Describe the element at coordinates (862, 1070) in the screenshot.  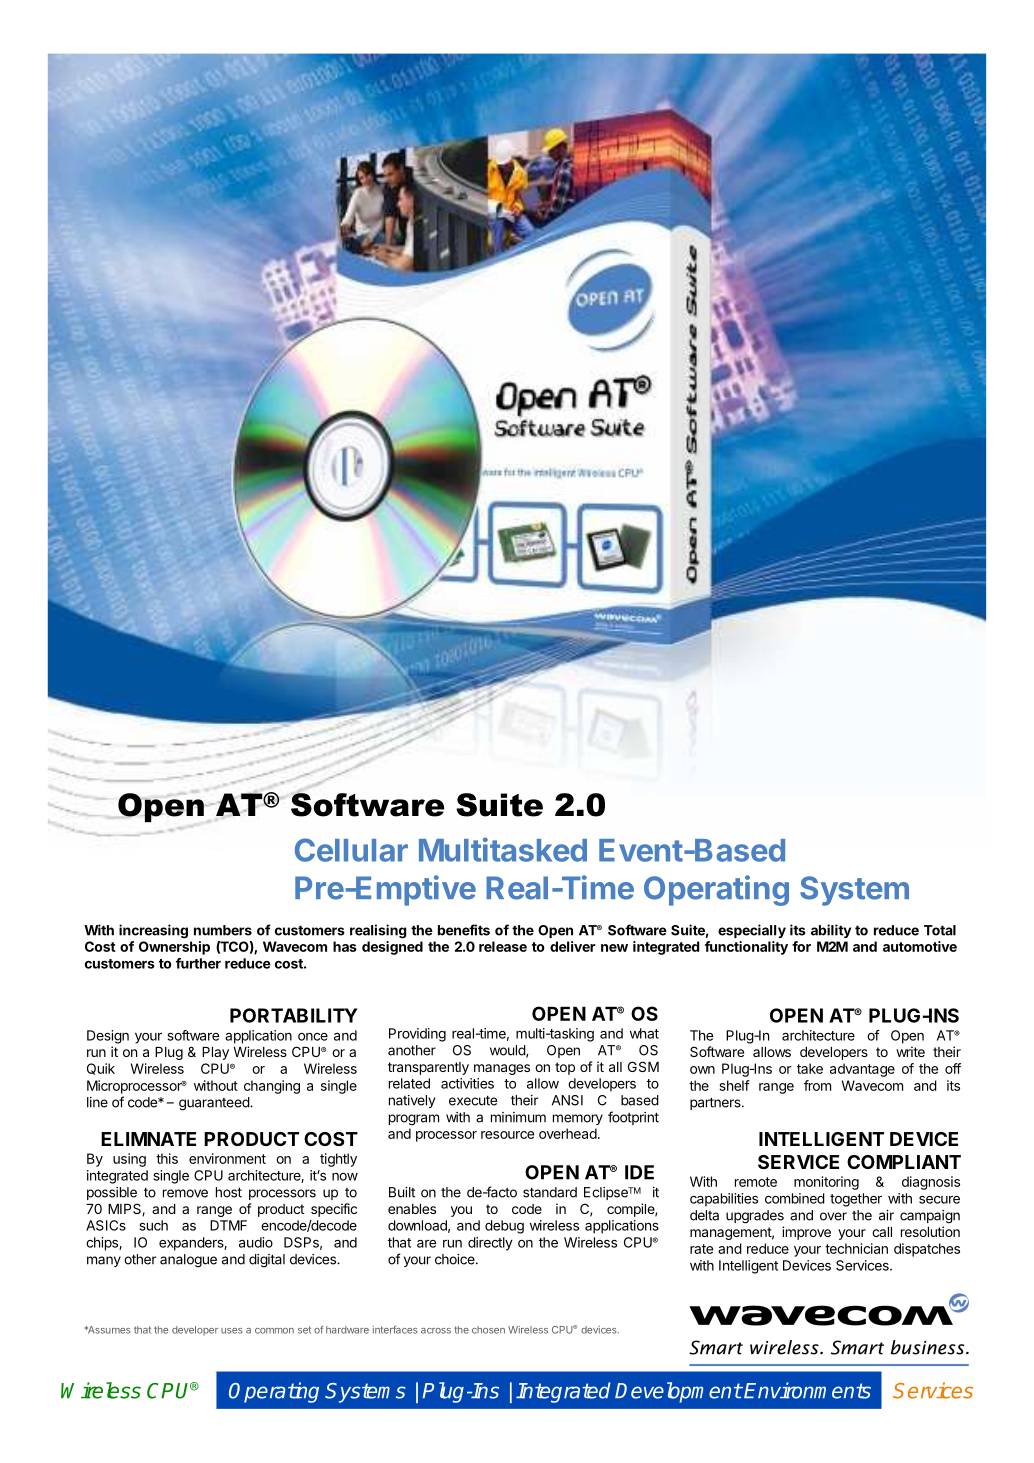
I see `advantage` at that location.
